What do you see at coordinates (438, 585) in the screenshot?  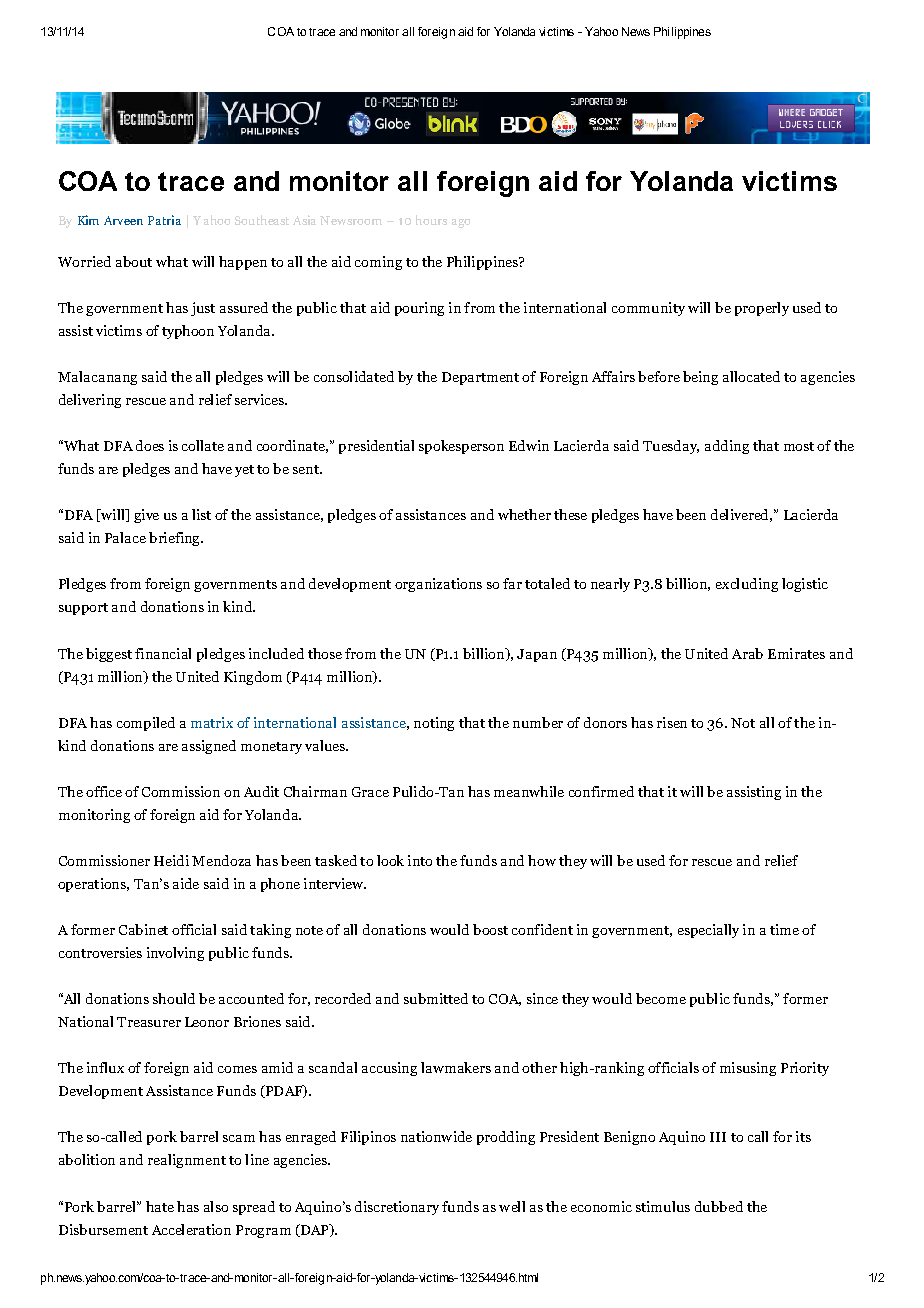 I see `organizations` at bounding box center [438, 585].
